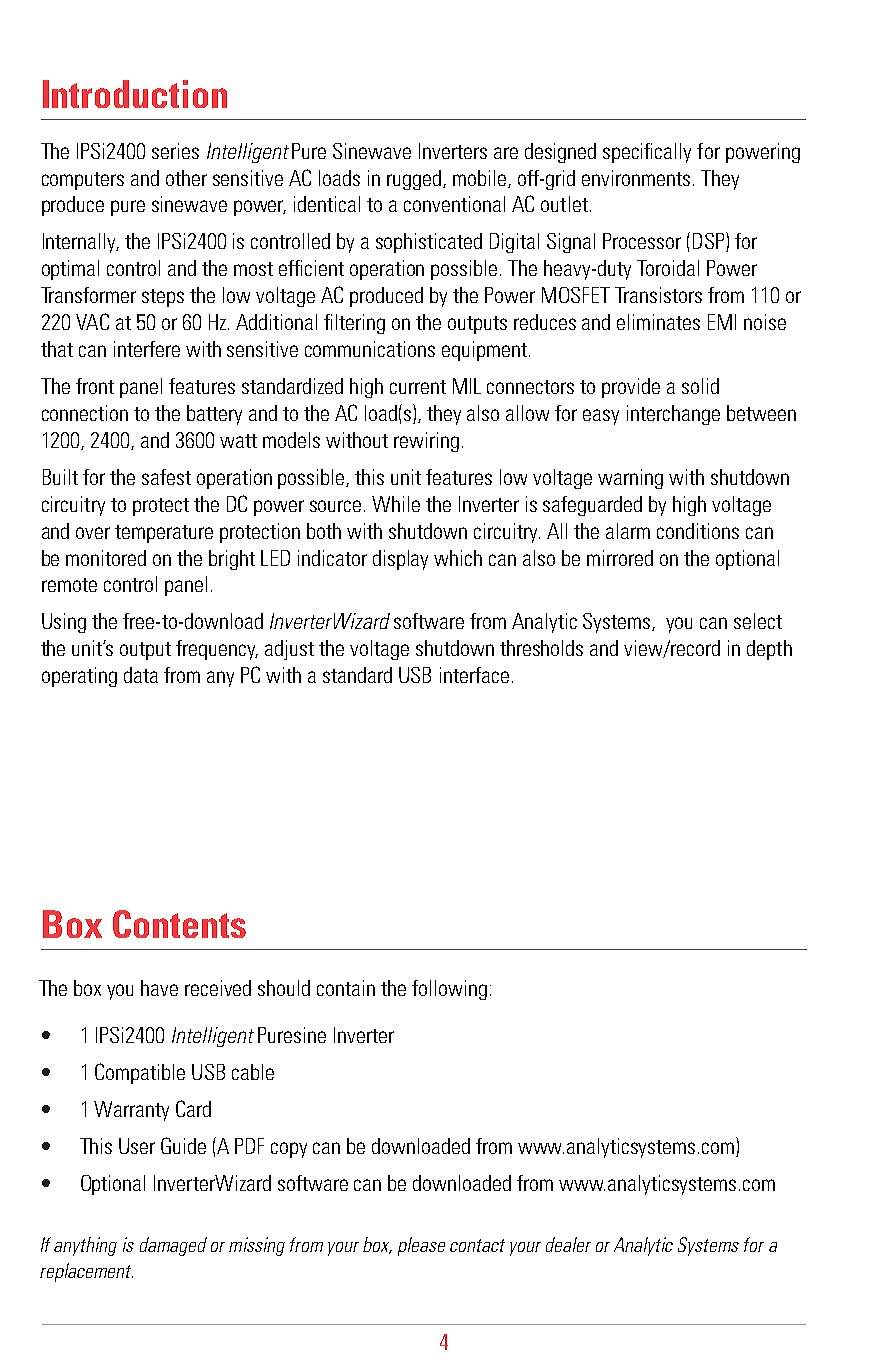 The height and width of the screenshot is (1372, 887). What do you see at coordinates (166, 477) in the screenshot?
I see `safest` at bounding box center [166, 477].
